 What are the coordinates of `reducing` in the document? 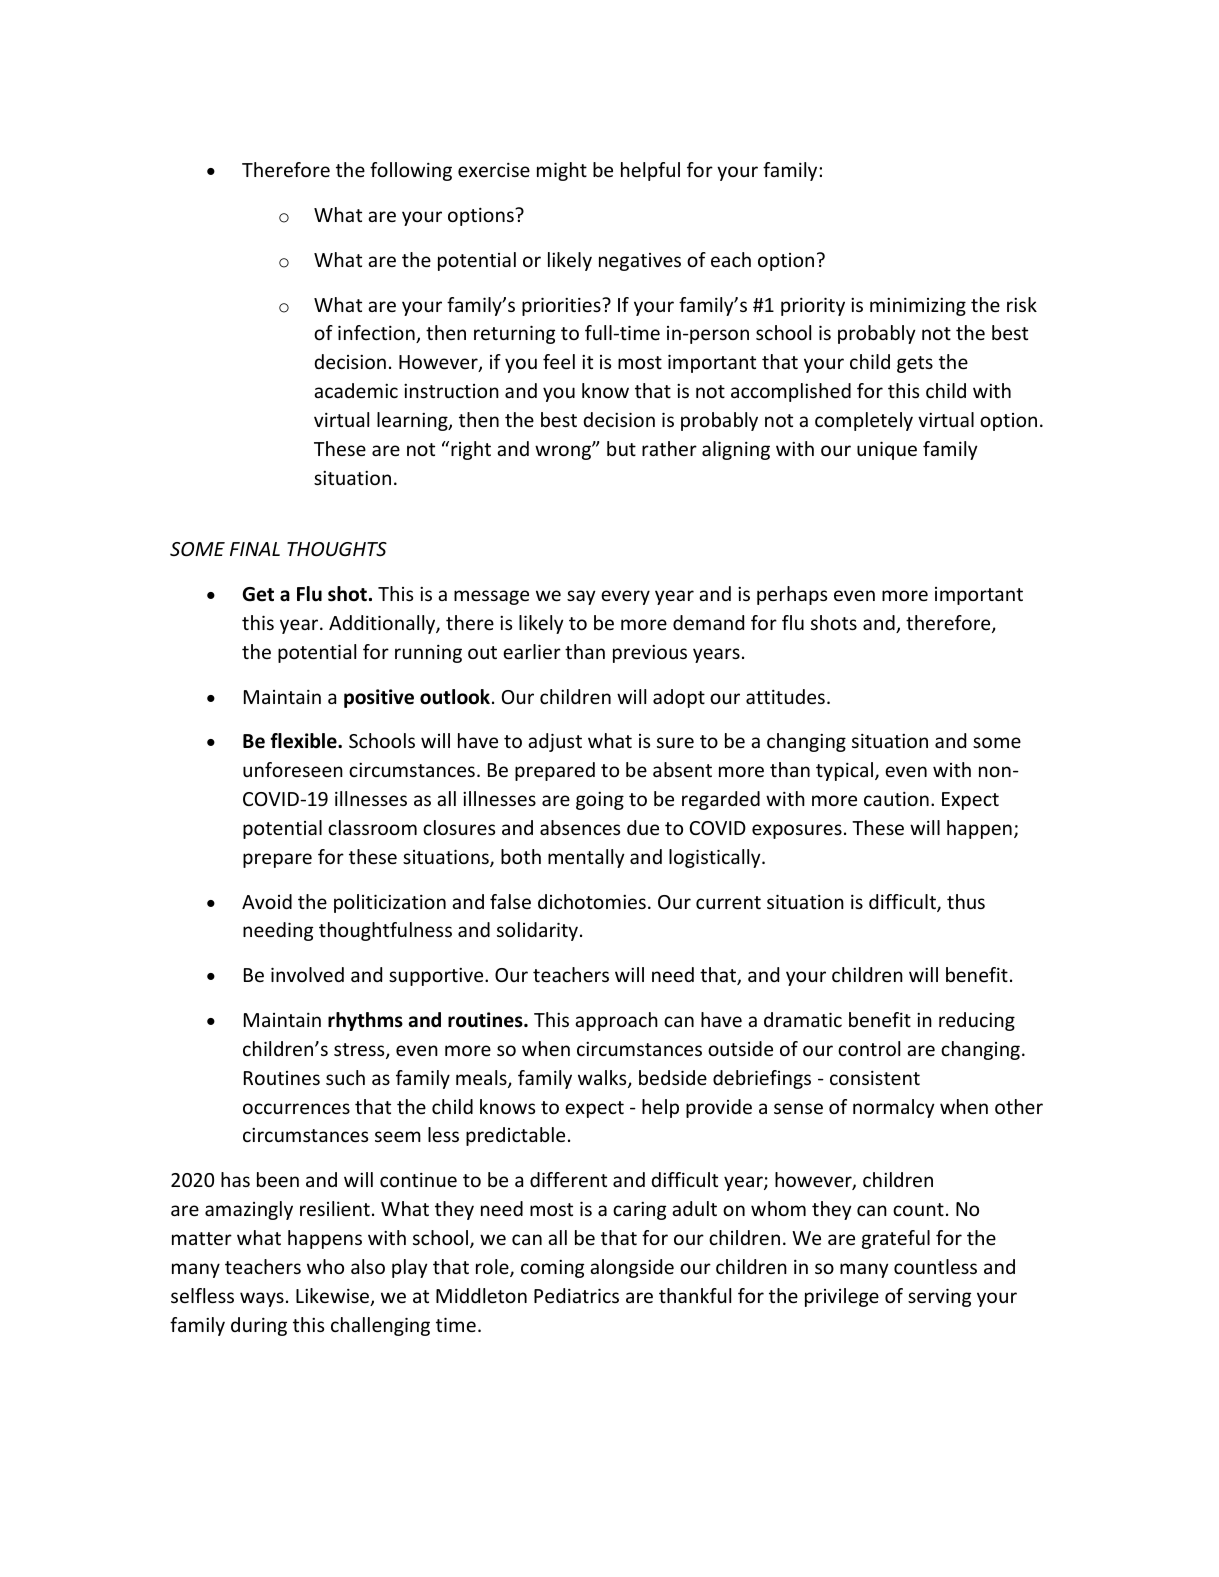 It's located at (977, 1021).
